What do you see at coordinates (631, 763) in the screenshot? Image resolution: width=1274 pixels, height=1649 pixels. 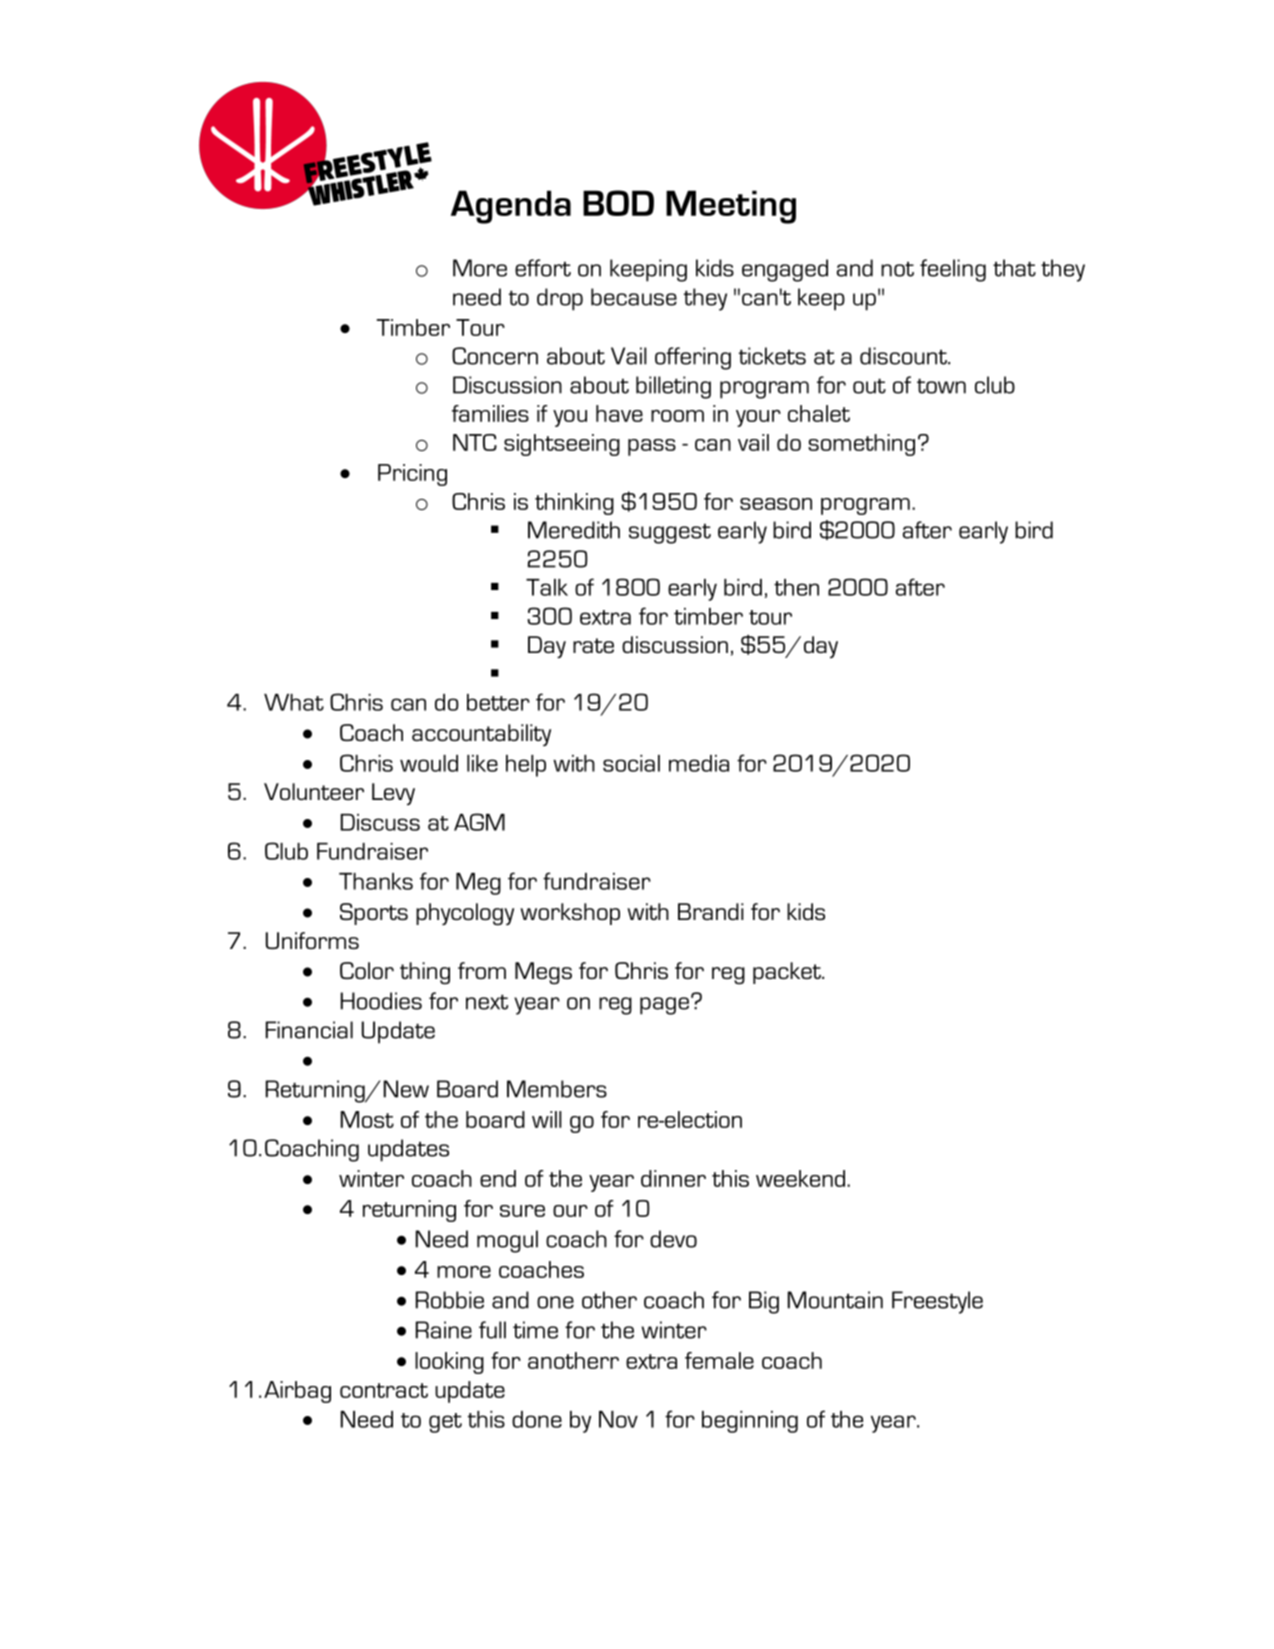 I see `social` at bounding box center [631, 763].
